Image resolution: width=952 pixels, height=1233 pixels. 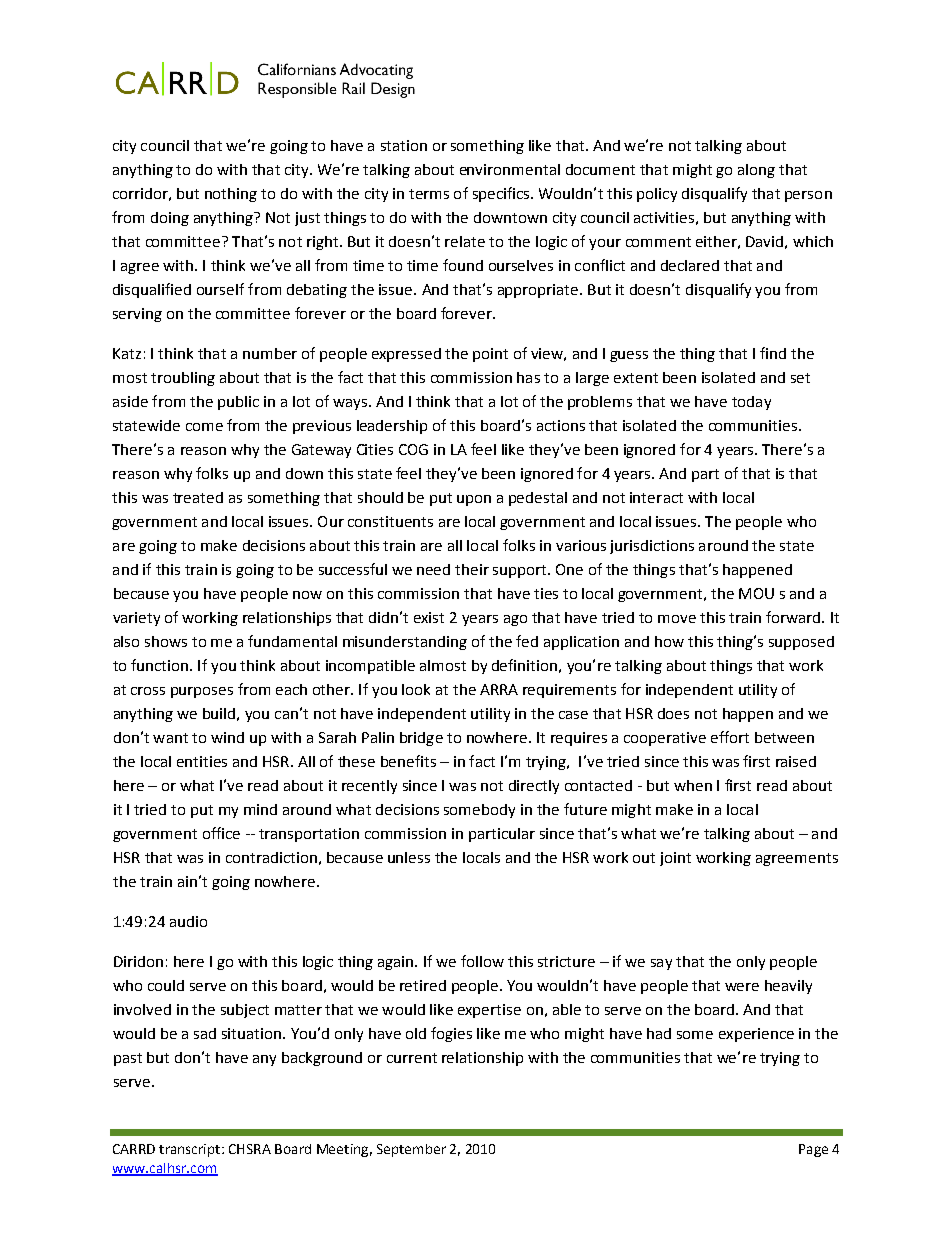 I want to click on environmental, so click(x=510, y=169).
